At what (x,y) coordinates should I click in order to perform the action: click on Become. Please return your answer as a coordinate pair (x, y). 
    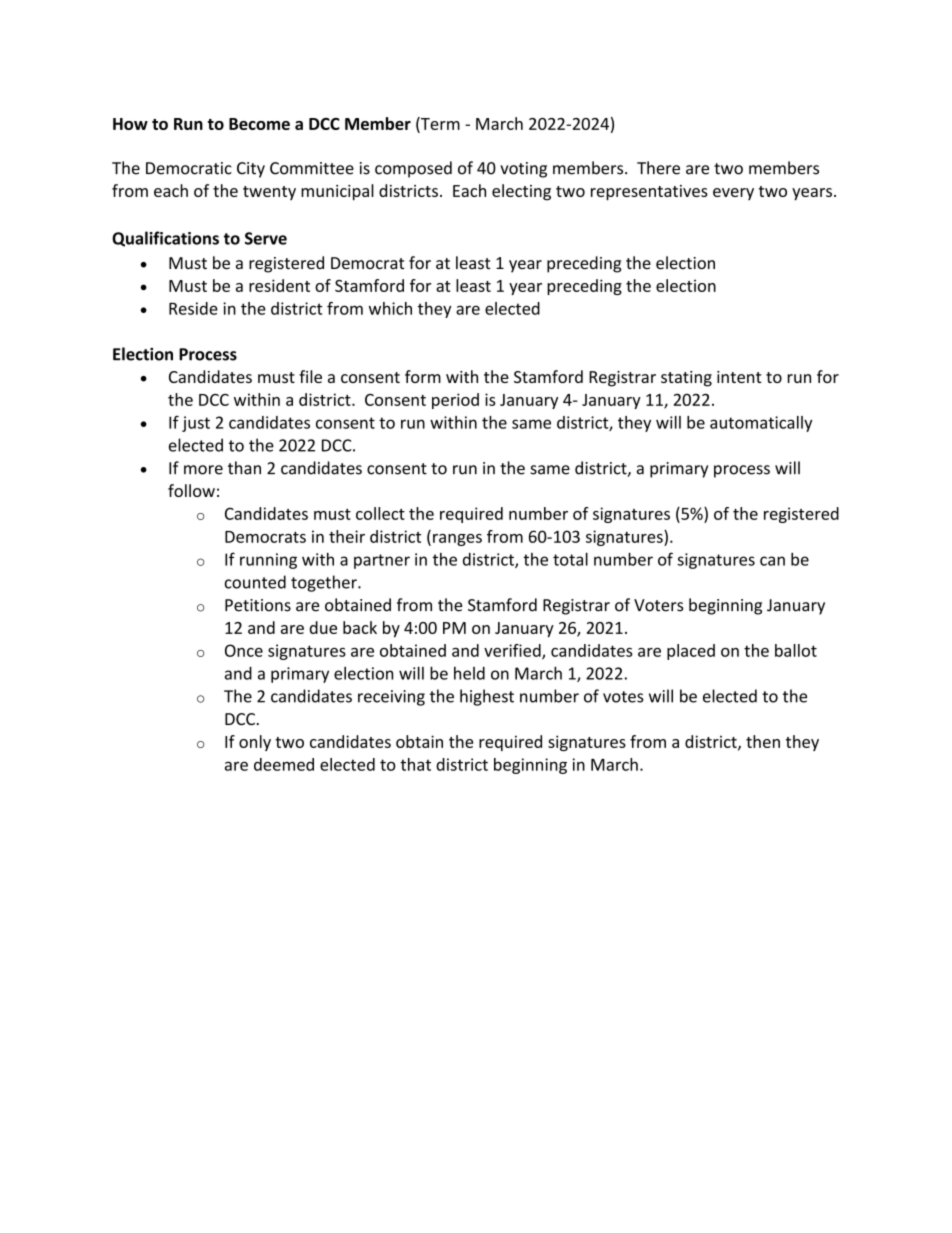
    Looking at the image, I should click on (259, 124).
